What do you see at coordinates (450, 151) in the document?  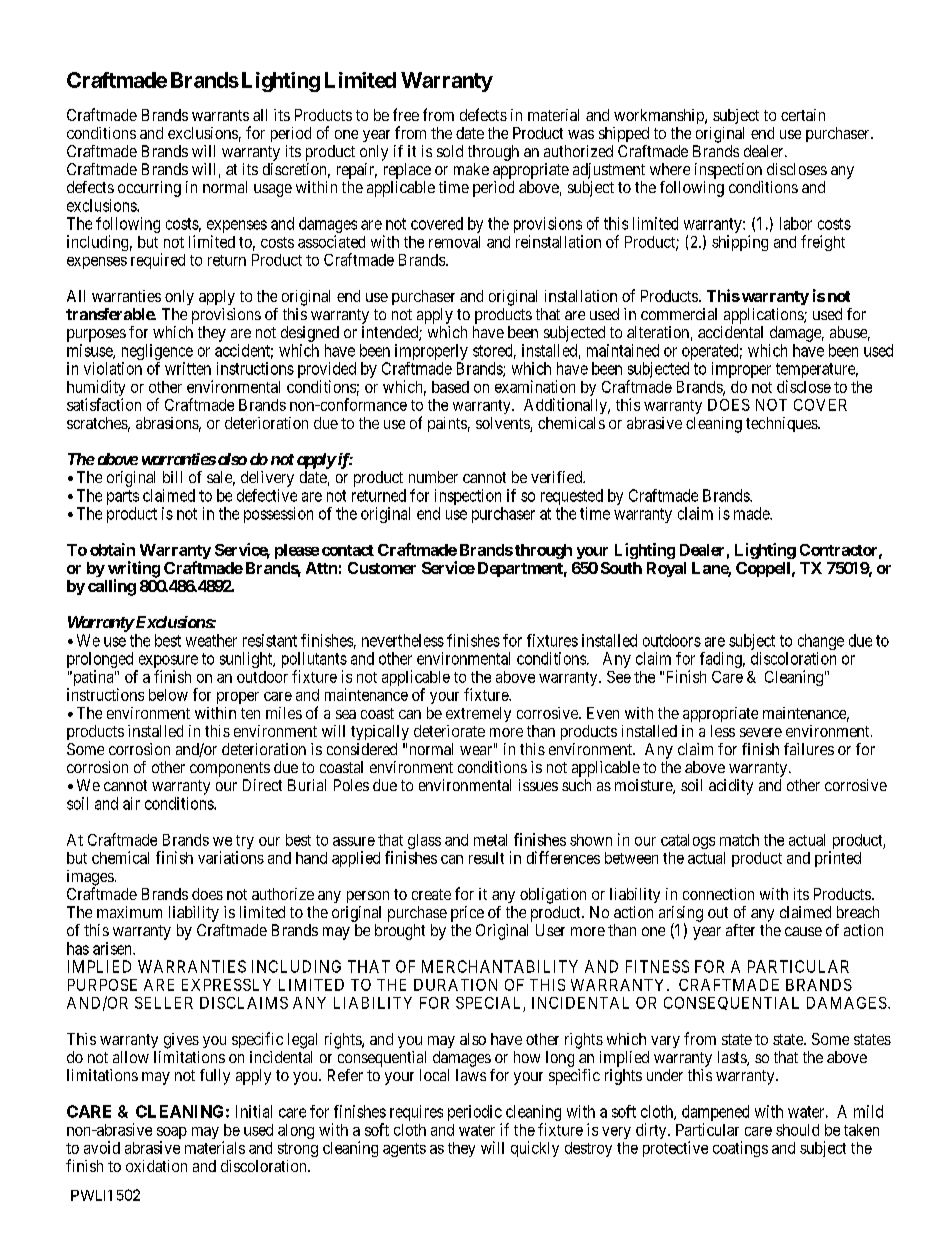 I see `sold` at bounding box center [450, 151].
